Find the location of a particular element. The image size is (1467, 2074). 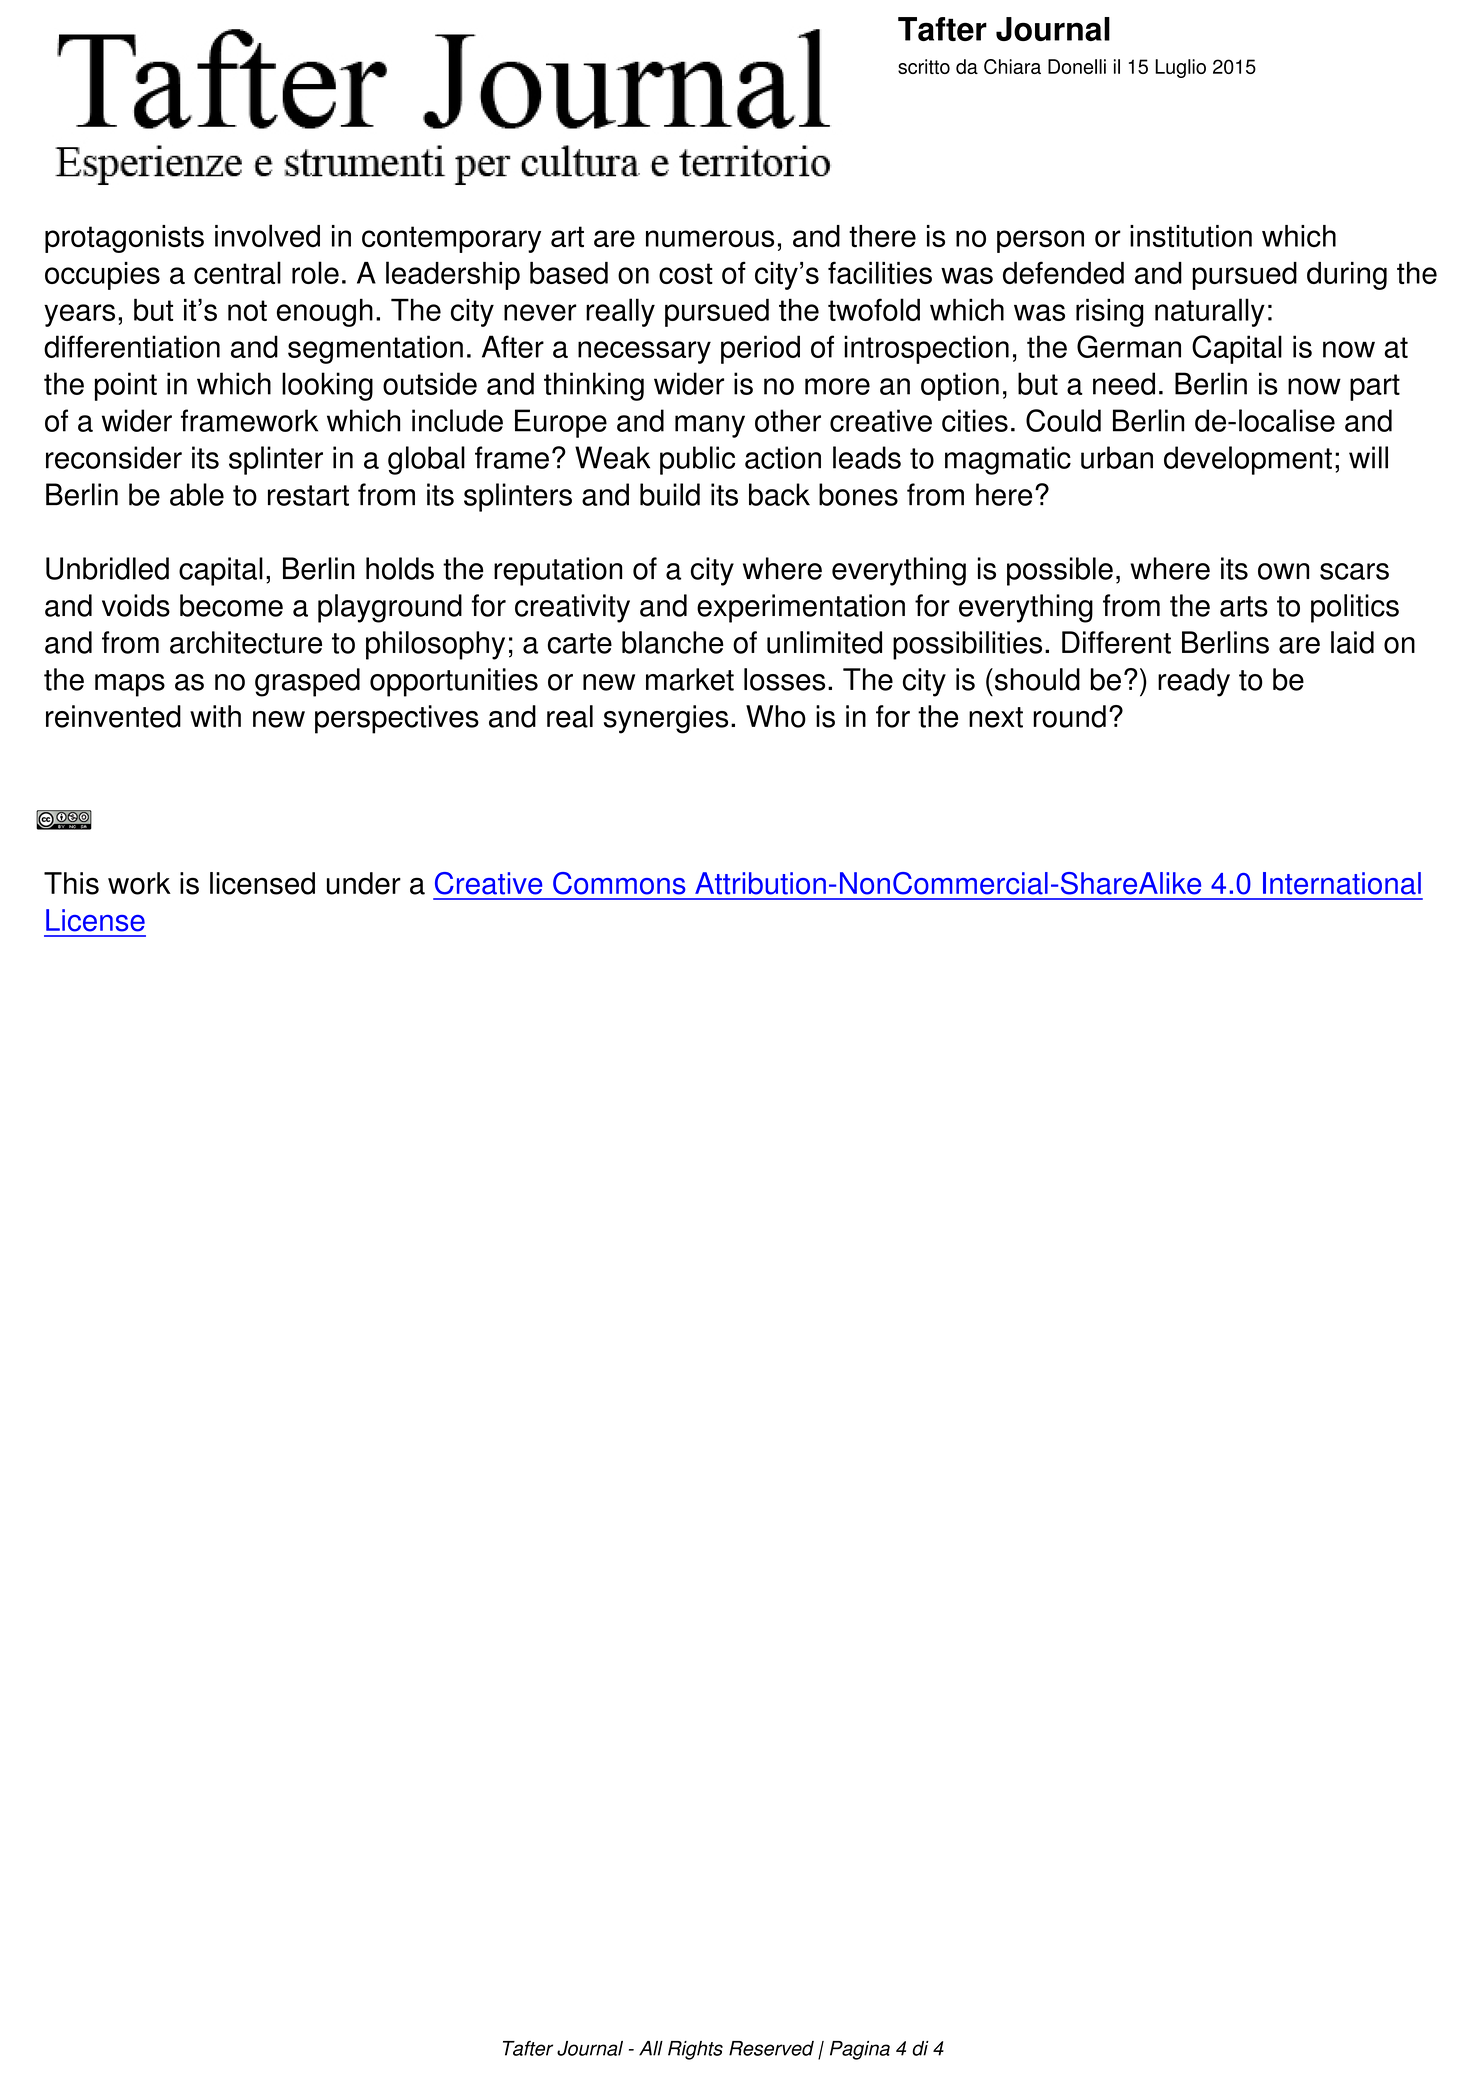

Rights is located at coordinates (695, 2050).
